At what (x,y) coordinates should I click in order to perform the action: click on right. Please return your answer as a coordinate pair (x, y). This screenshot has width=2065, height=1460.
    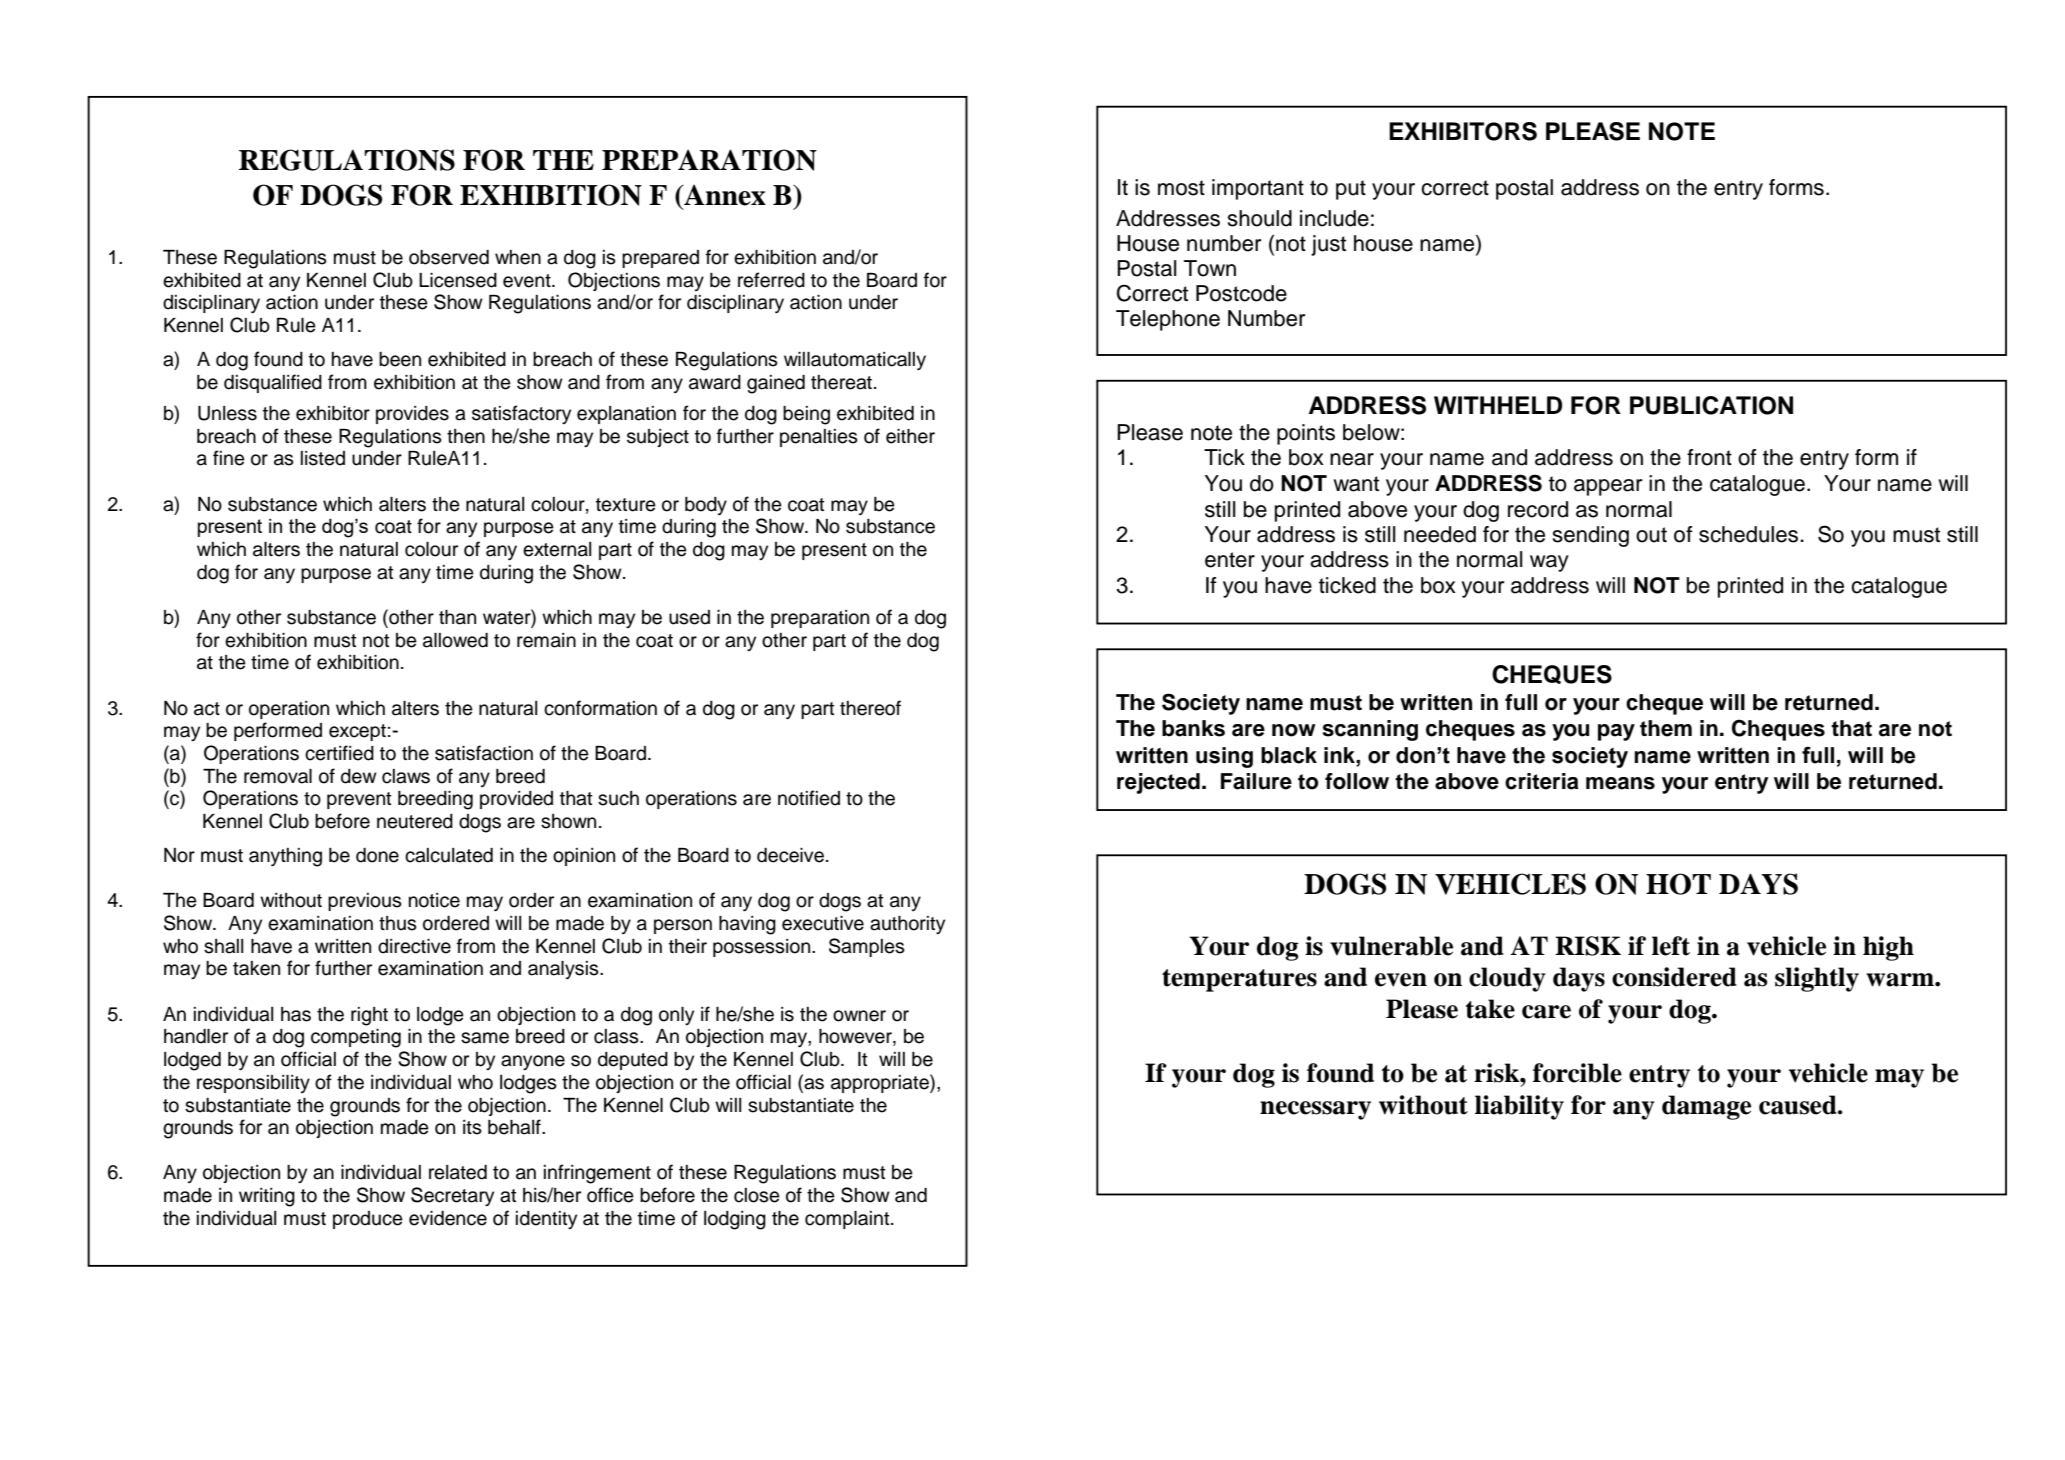
    Looking at the image, I should click on (369, 1016).
